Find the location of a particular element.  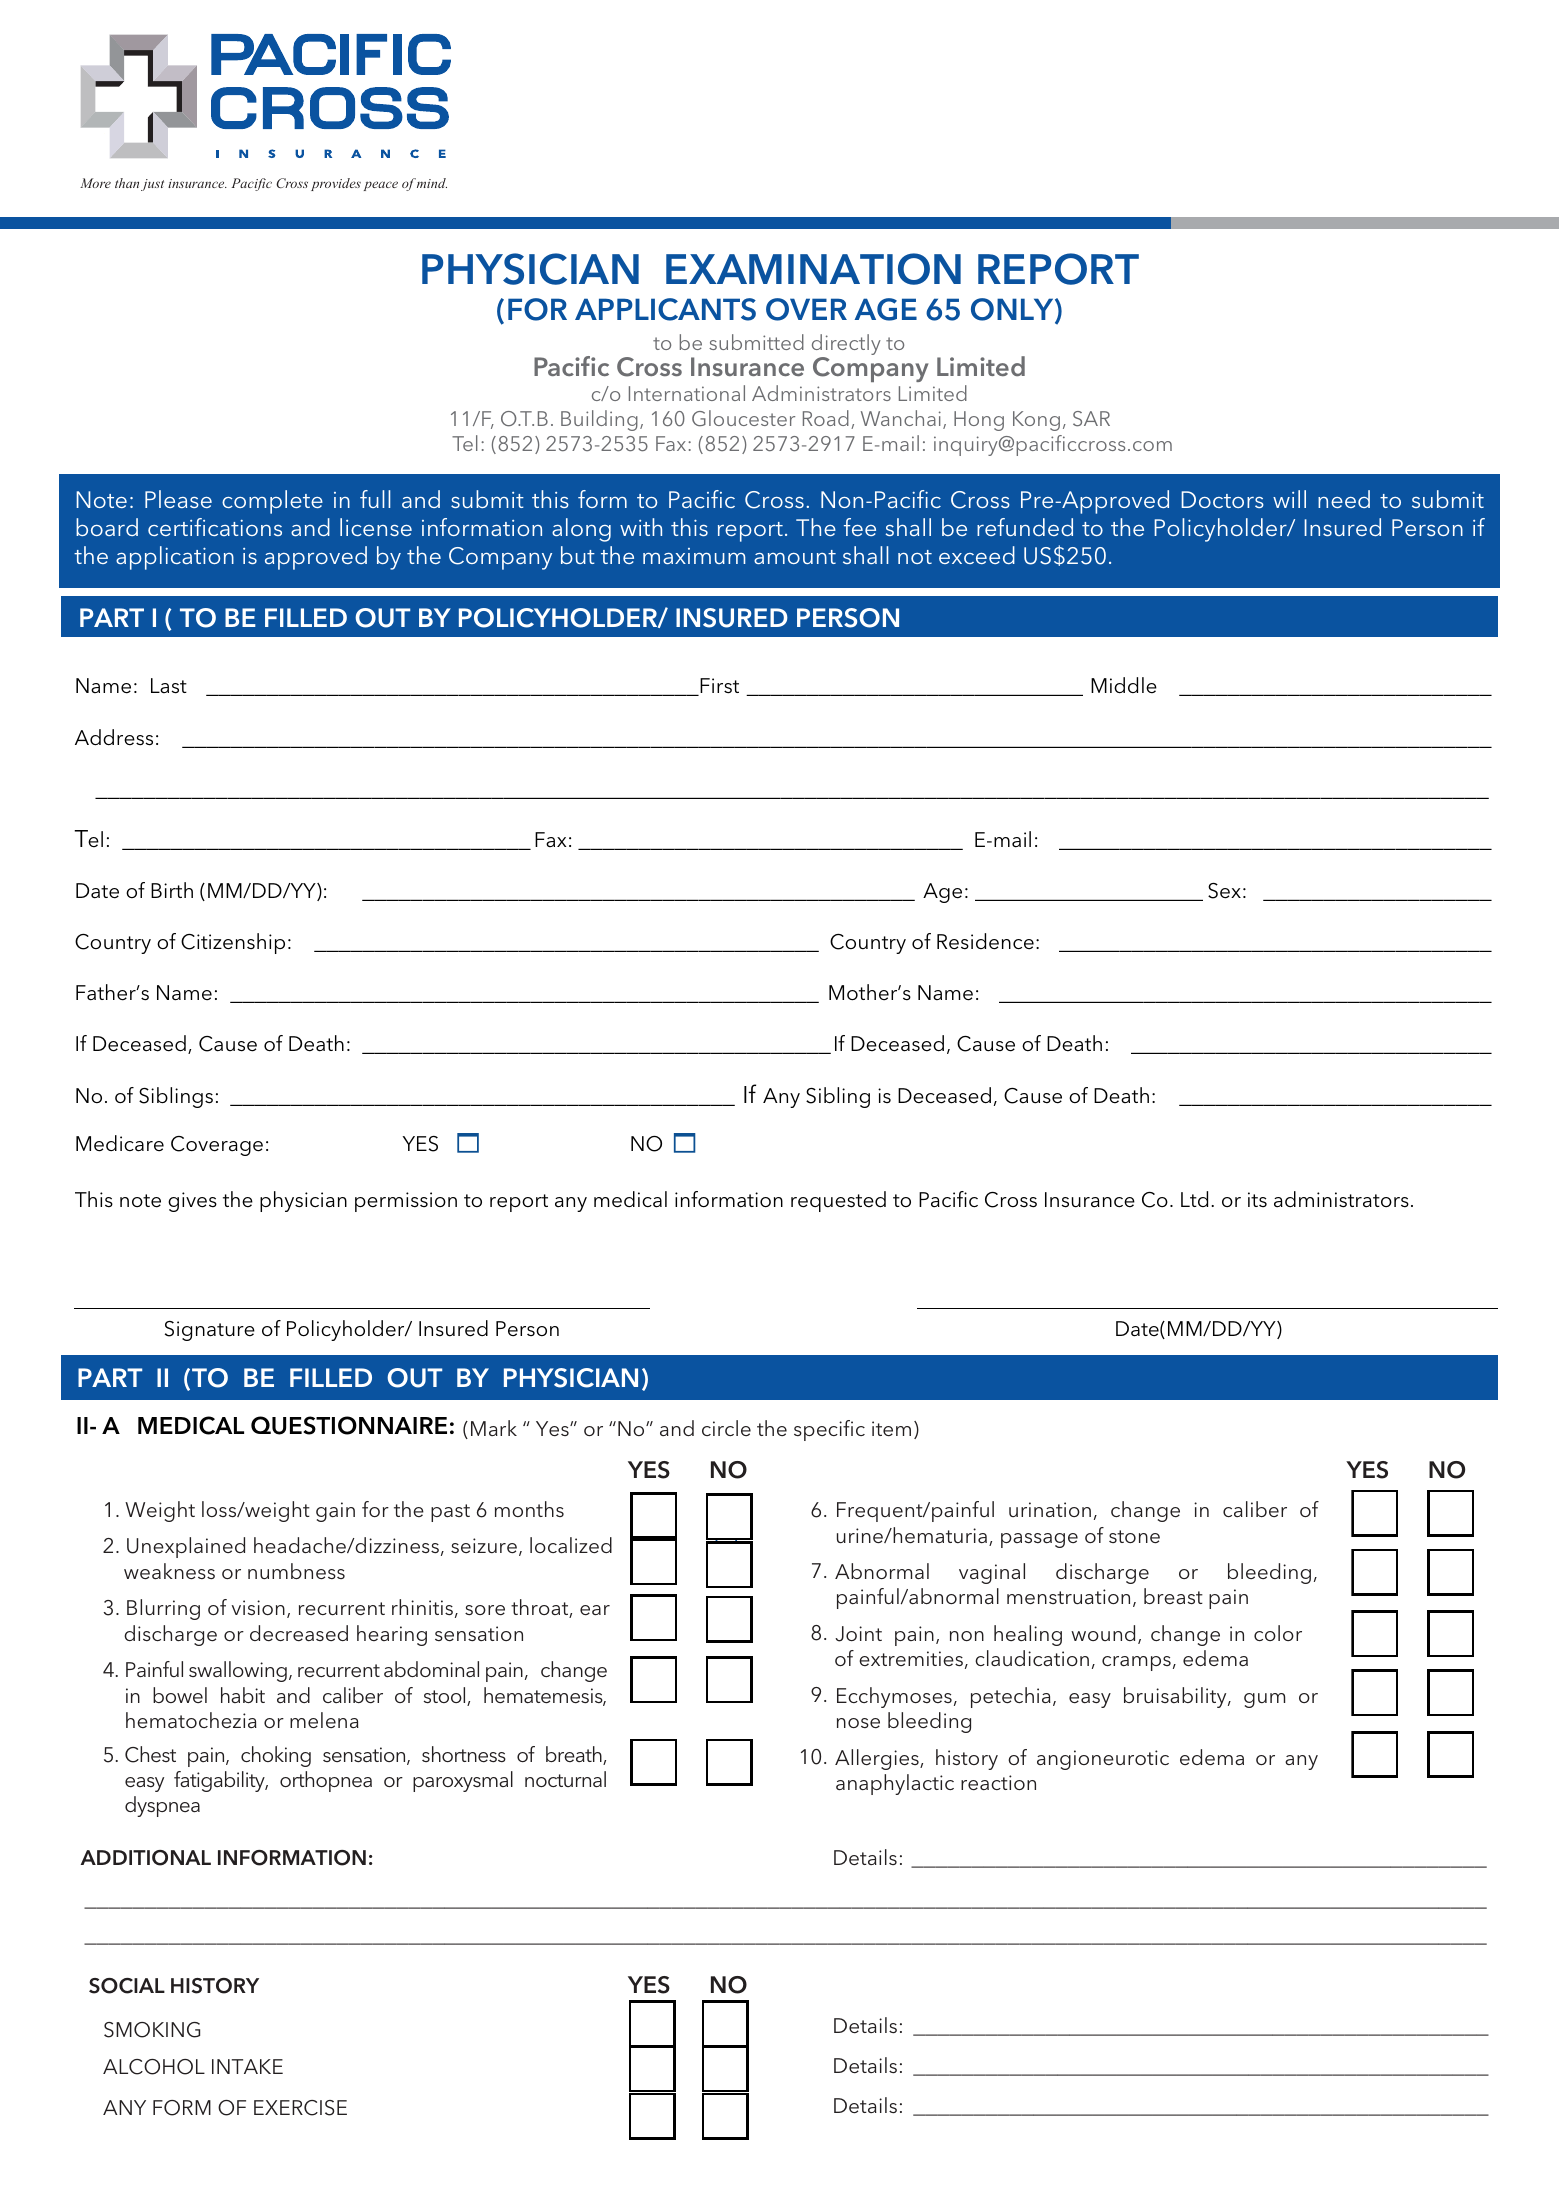

INTAKE is located at coordinates (247, 2066).
